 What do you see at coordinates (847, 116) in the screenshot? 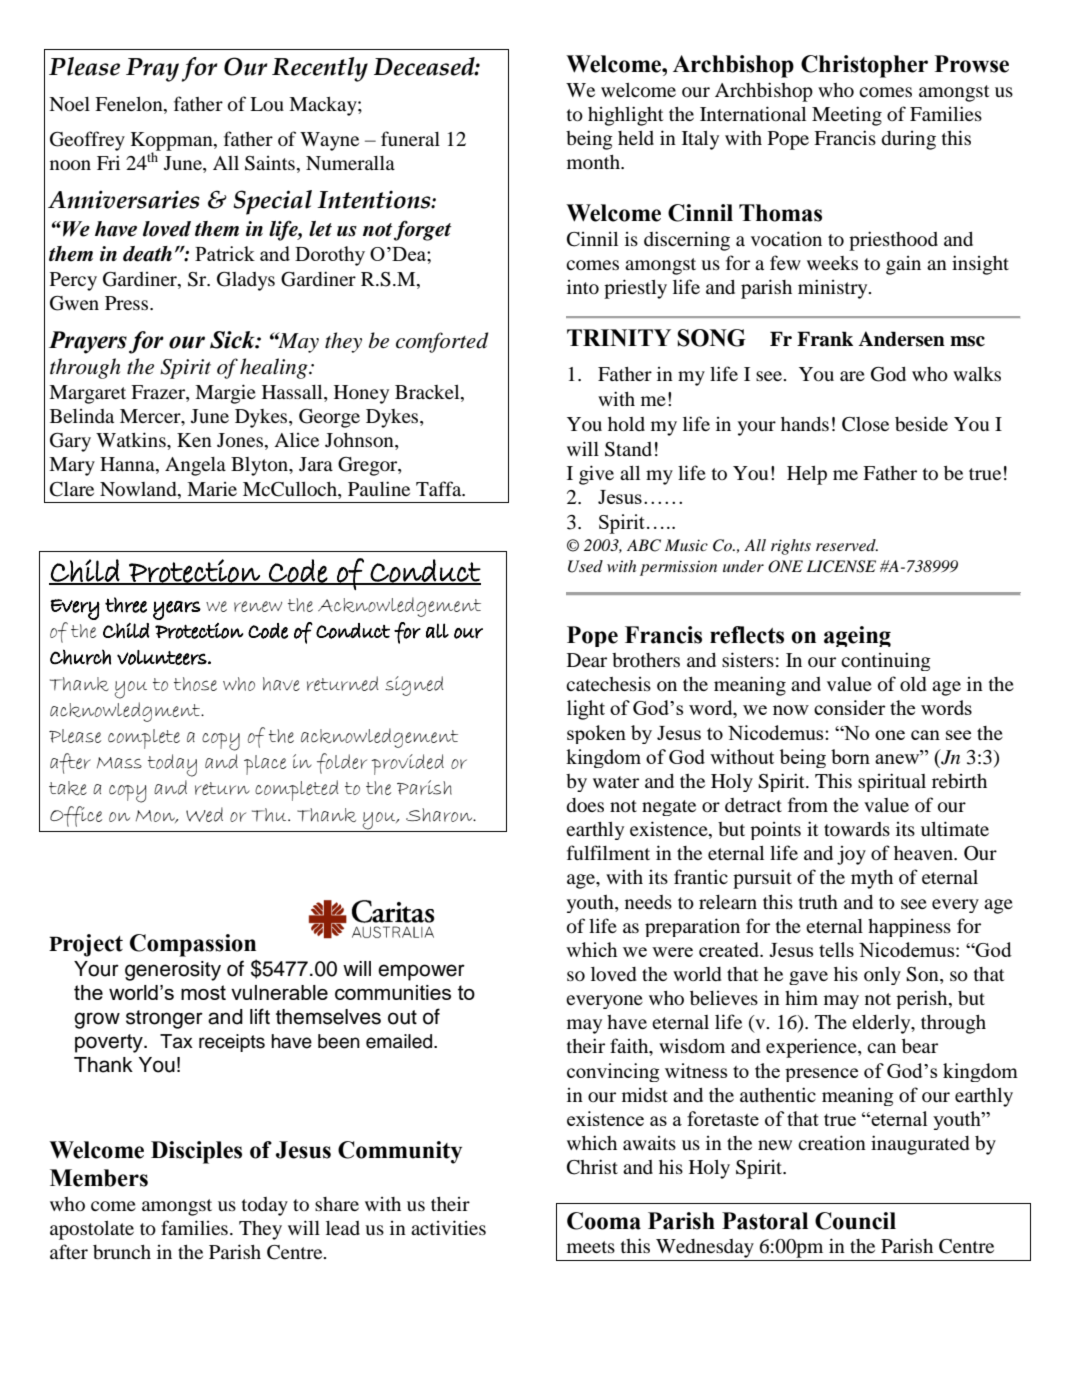
I see `Meeting` at bounding box center [847, 116].
